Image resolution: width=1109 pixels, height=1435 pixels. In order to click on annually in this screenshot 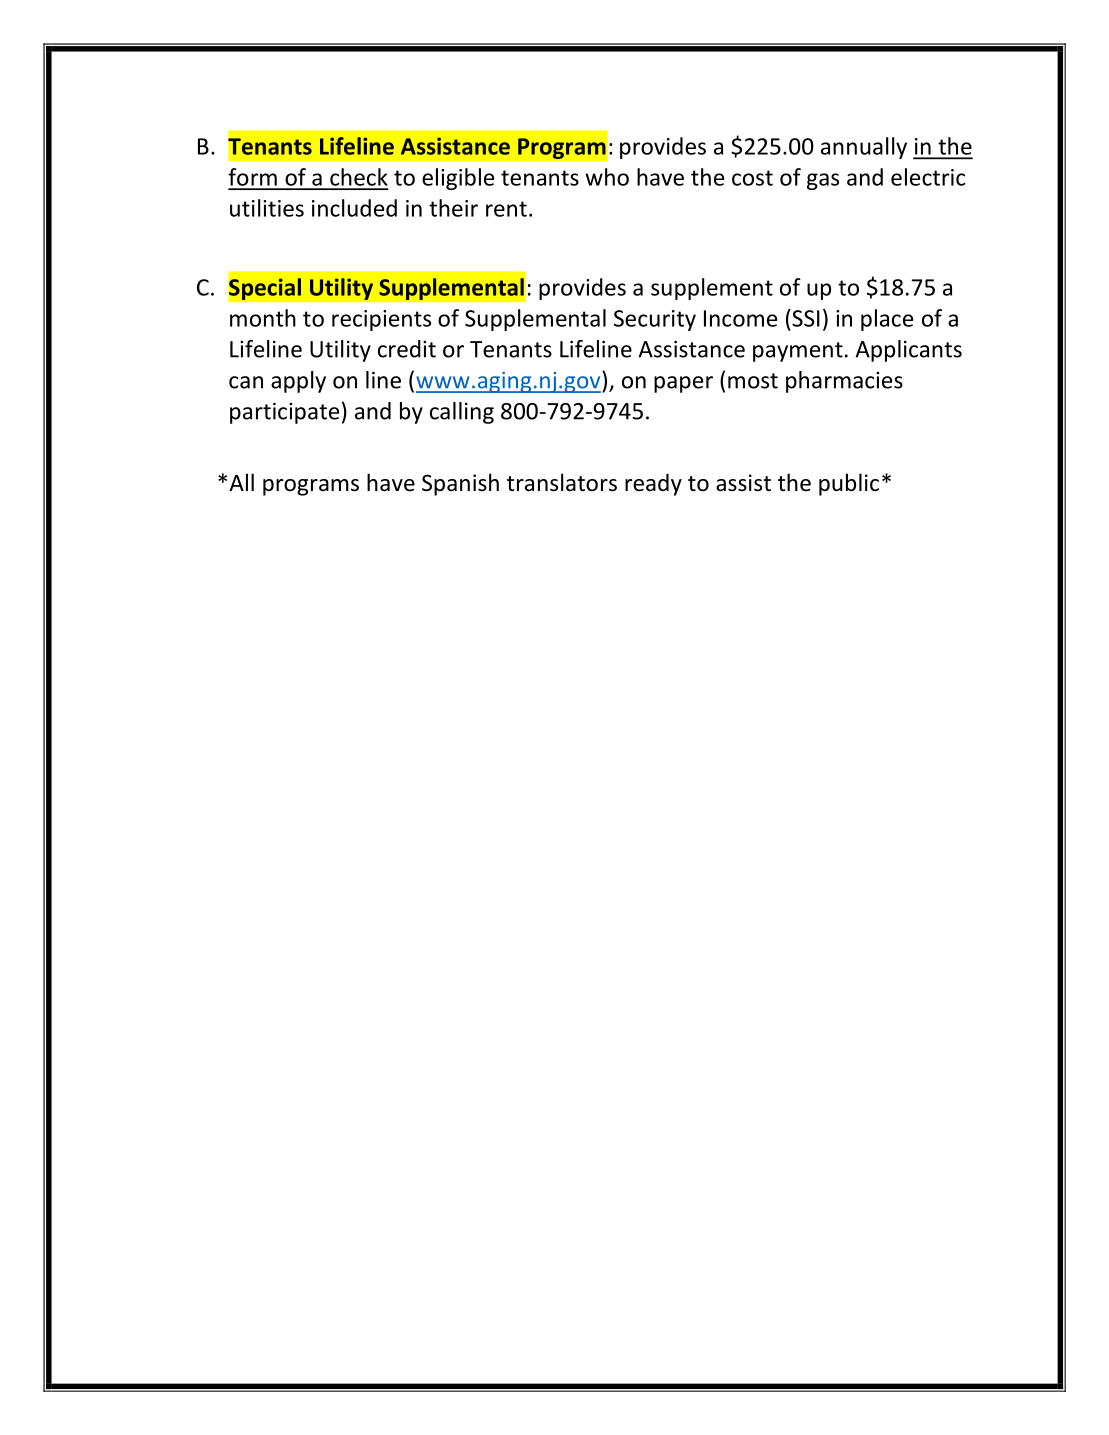, I will do `click(864, 148)`.
